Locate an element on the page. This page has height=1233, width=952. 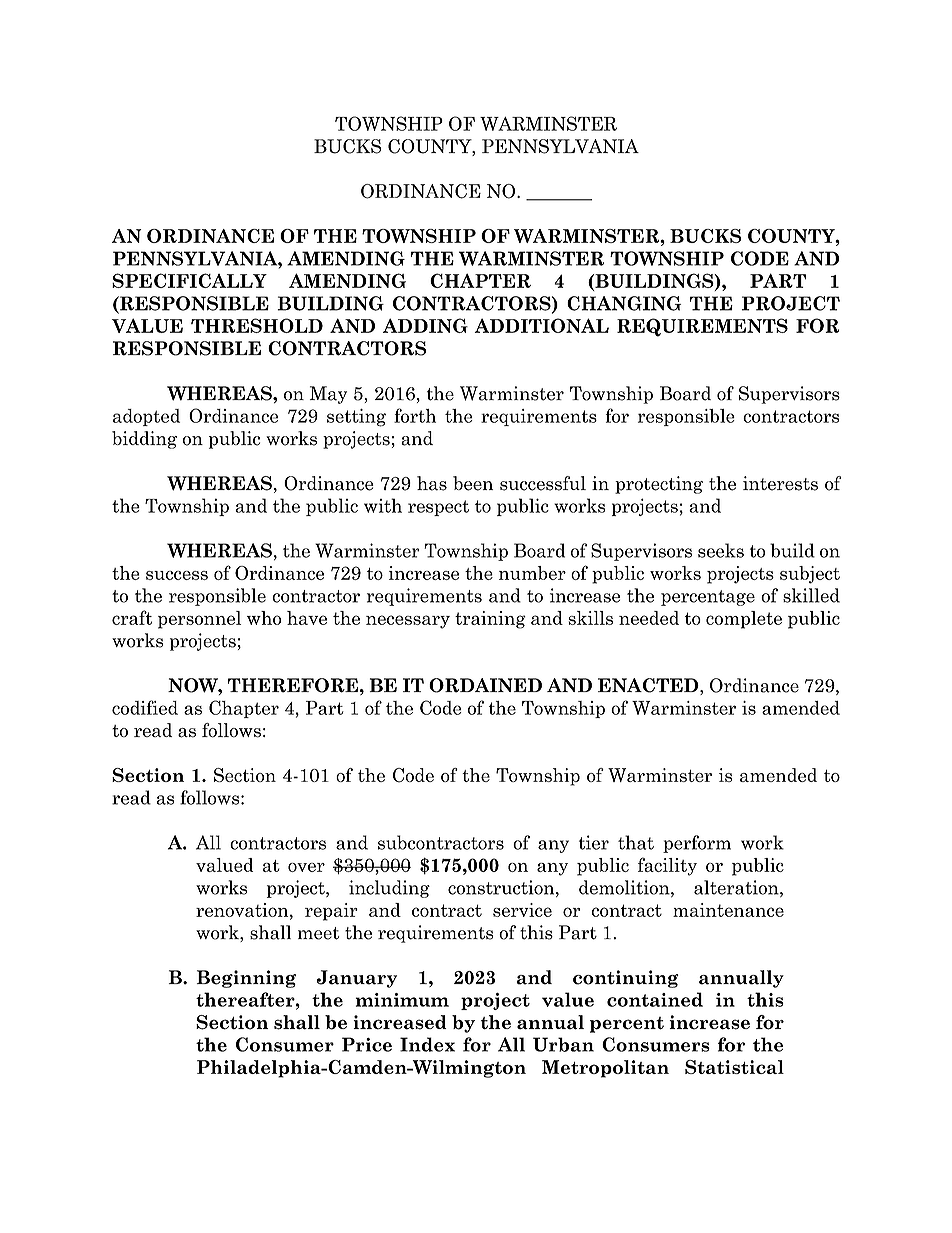
THEREFORE is located at coordinates (293, 685).
